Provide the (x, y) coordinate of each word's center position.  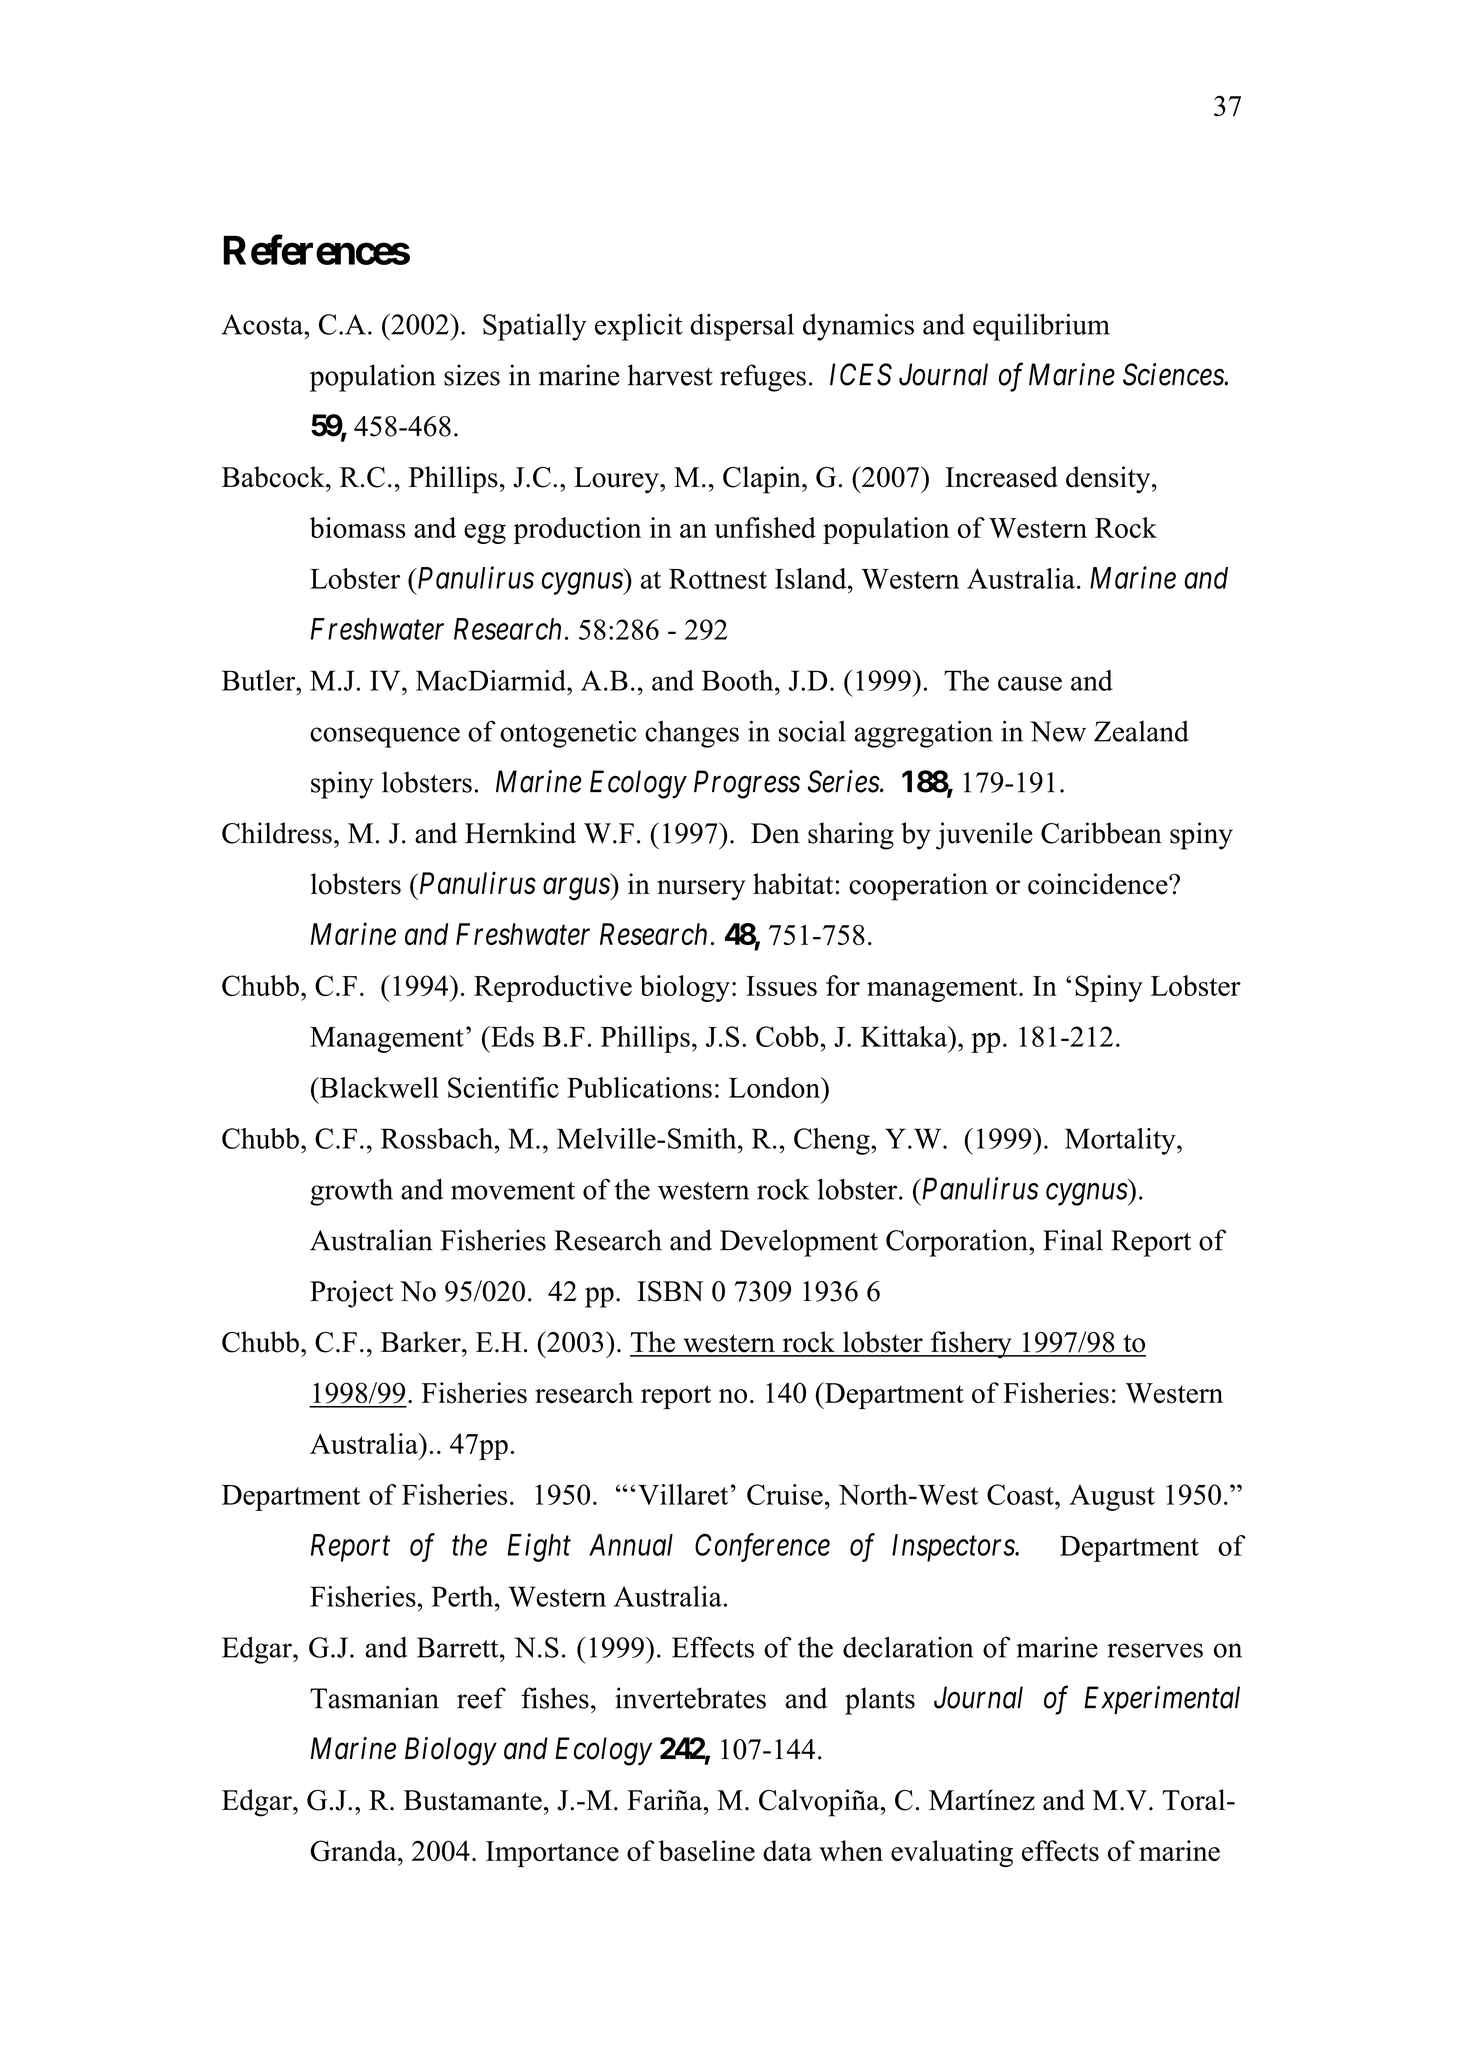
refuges (763, 378)
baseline (707, 1851)
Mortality (1121, 1141)
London (775, 1087)
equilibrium (1041, 327)
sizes (472, 375)
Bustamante (473, 1800)
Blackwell (378, 1087)
